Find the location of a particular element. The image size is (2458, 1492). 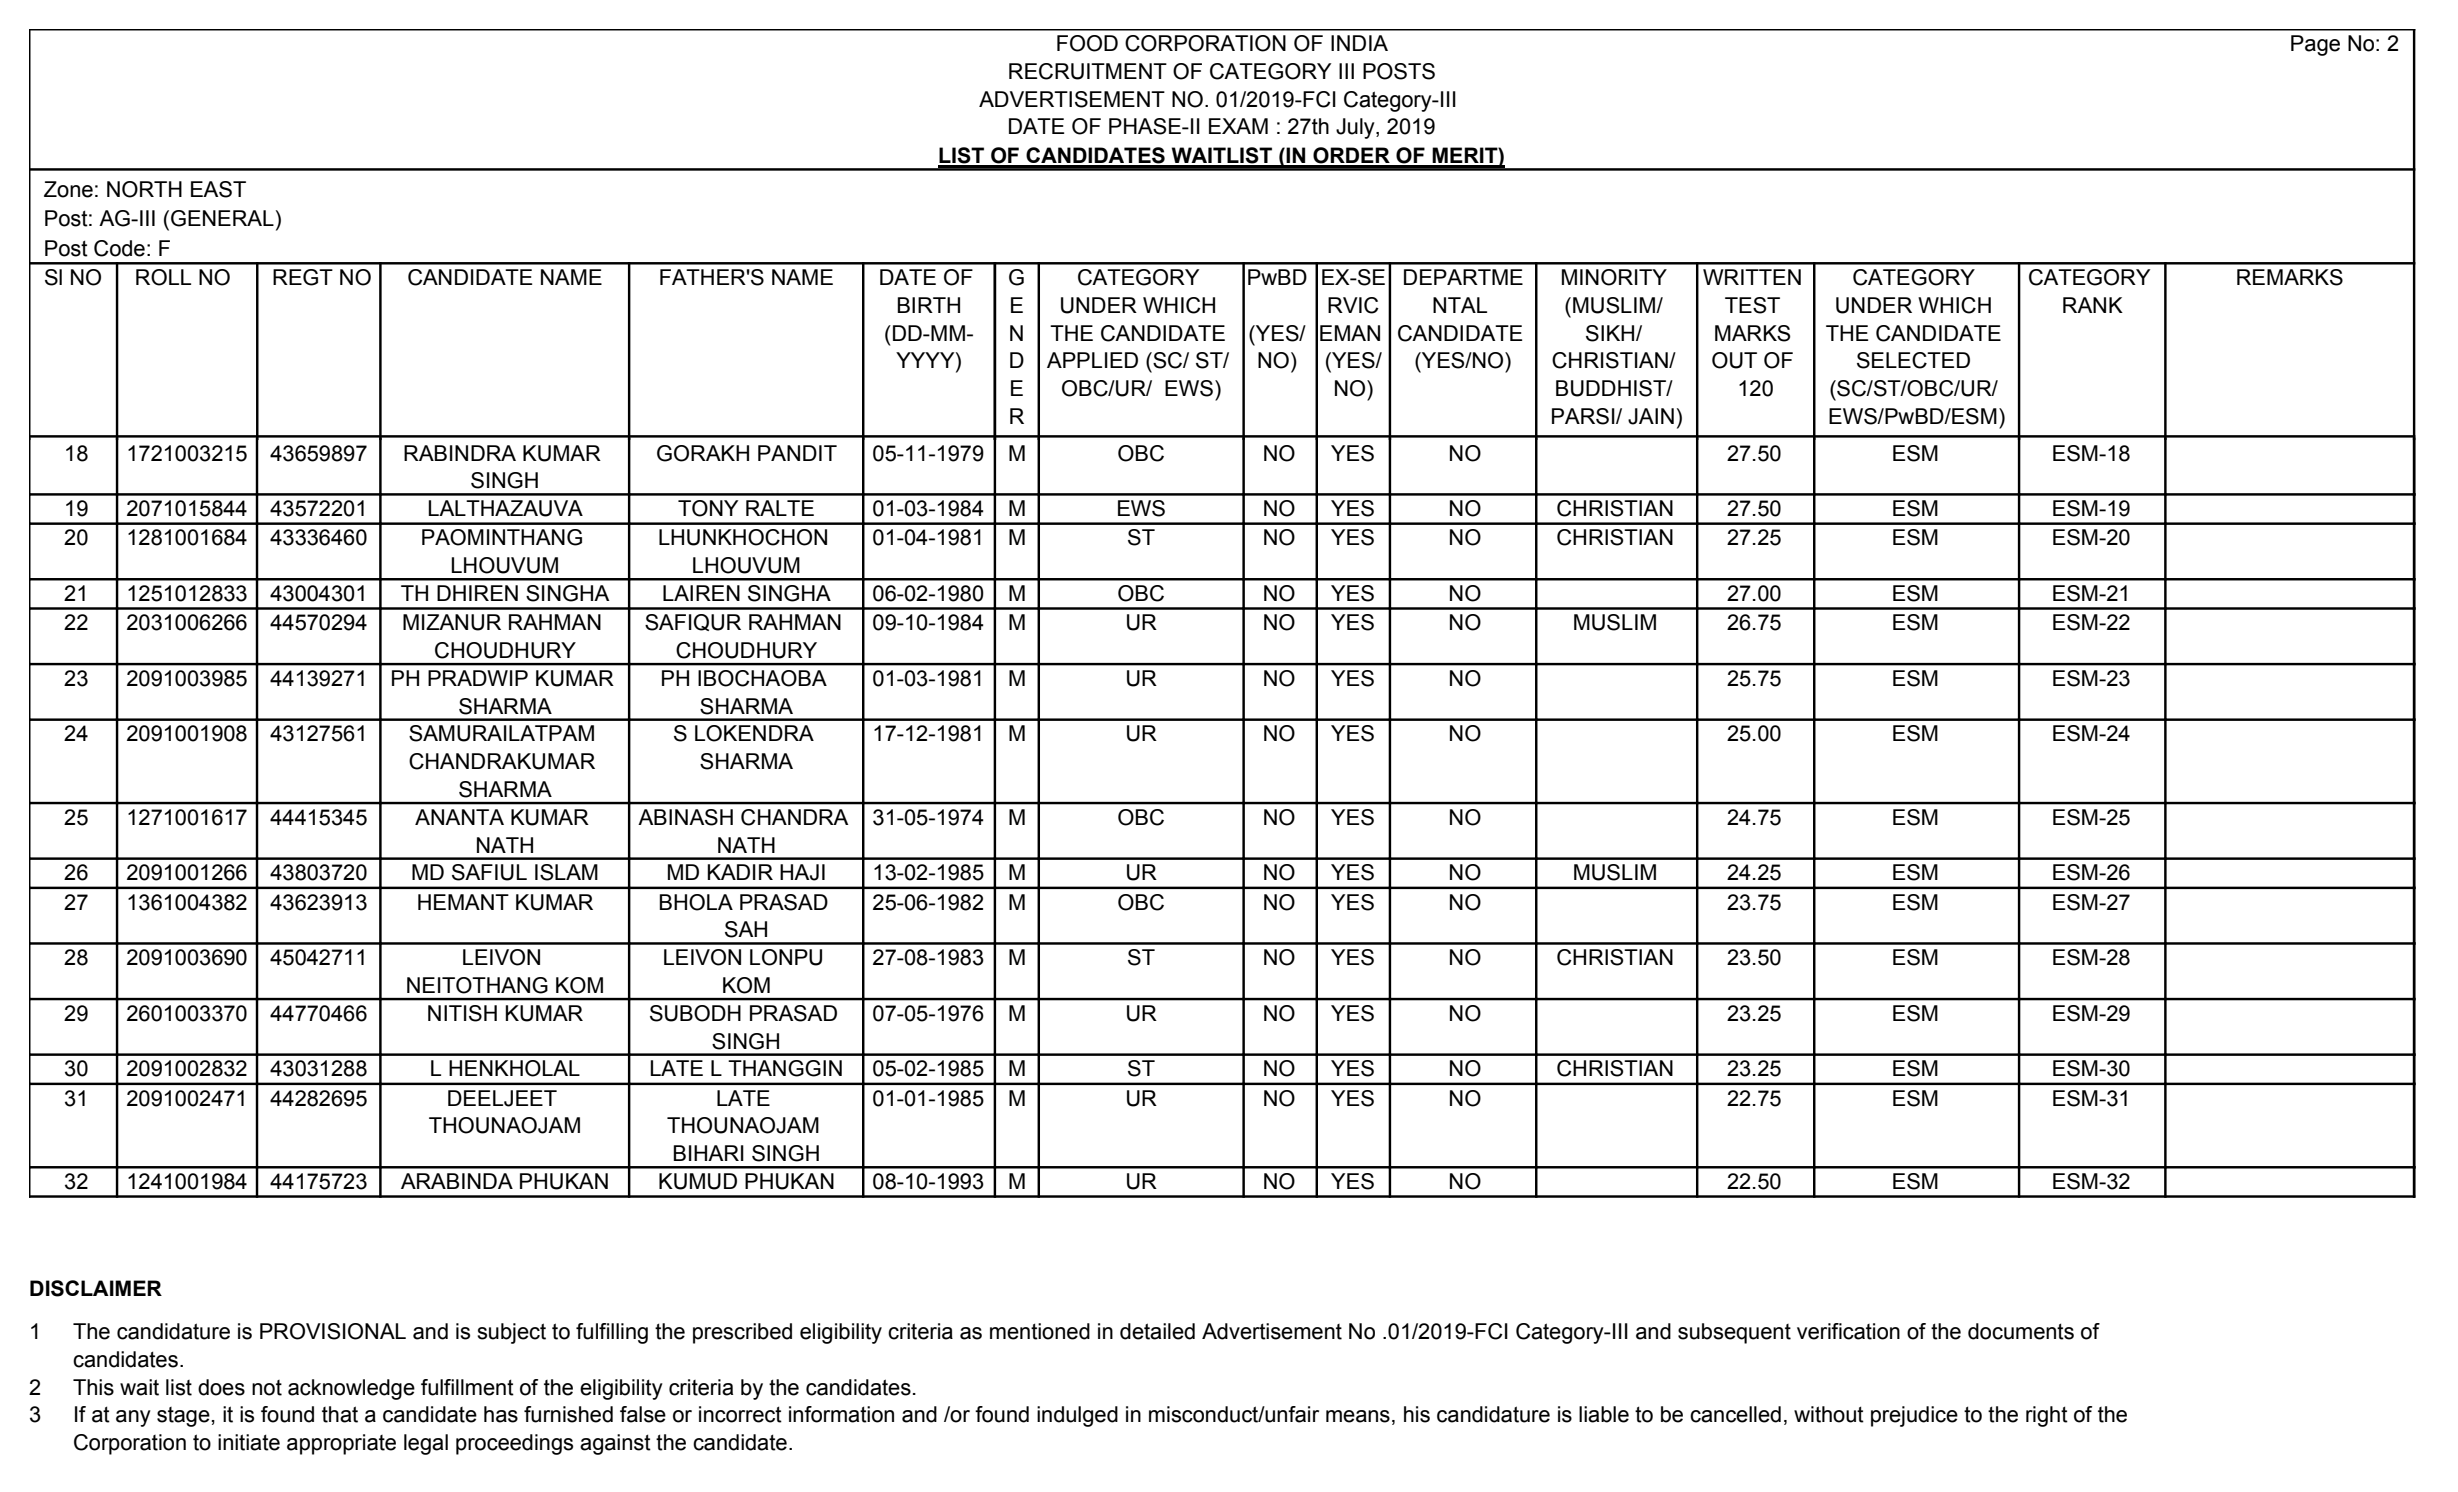

Page is located at coordinates (2315, 45).
